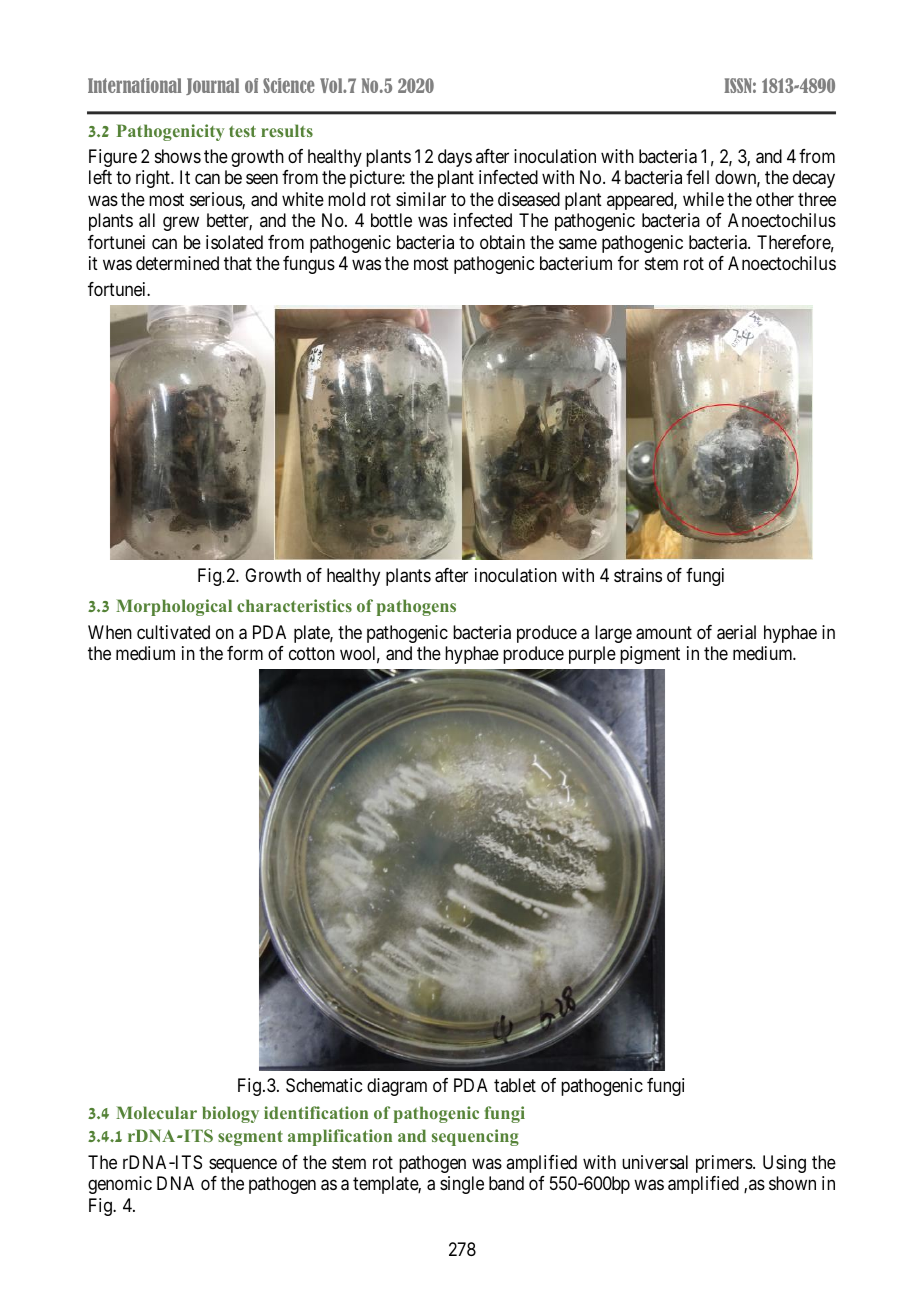 The image size is (924, 1308). What do you see at coordinates (455, 158) in the document?
I see `days` at bounding box center [455, 158].
